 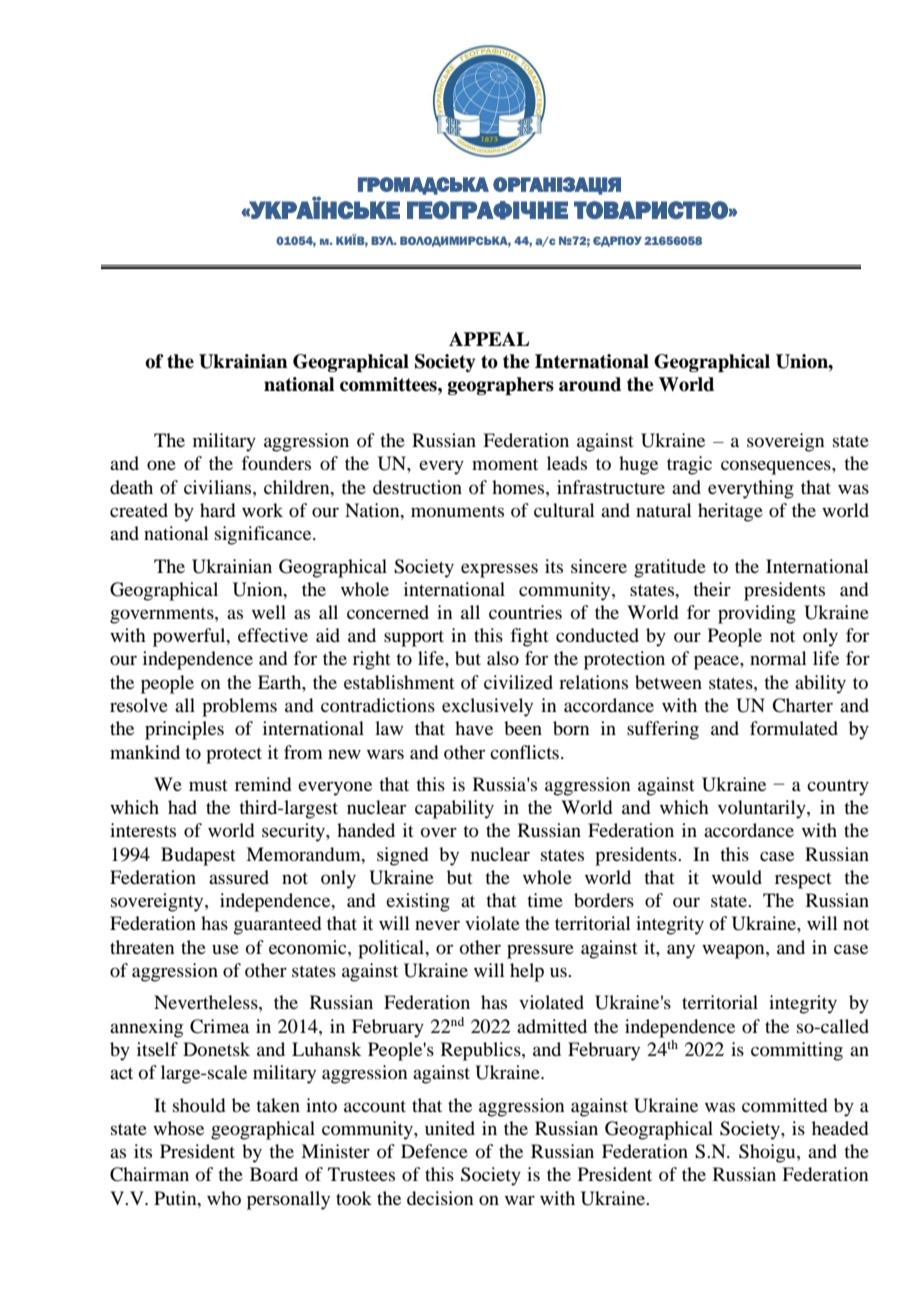 I want to click on decision, so click(x=440, y=1198).
